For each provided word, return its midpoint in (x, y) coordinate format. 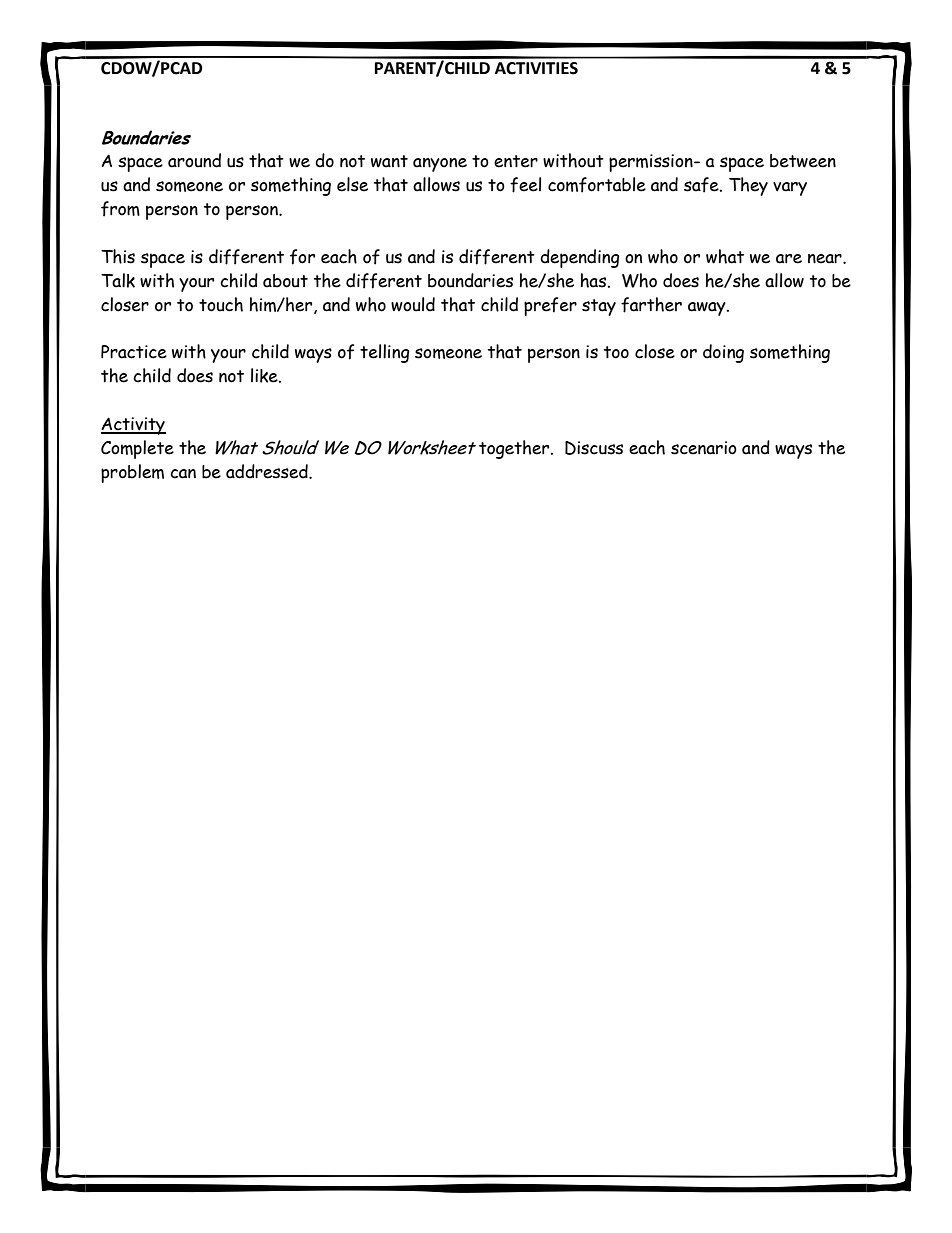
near (826, 259)
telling (385, 353)
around (194, 160)
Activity (133, 426)
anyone (440, 165)
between (803, 161)
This (118, 256)
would (413, 304)
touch (221, 304)
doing (723, 353)
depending (580, 258)
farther (651, 305)
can (183, 474)
